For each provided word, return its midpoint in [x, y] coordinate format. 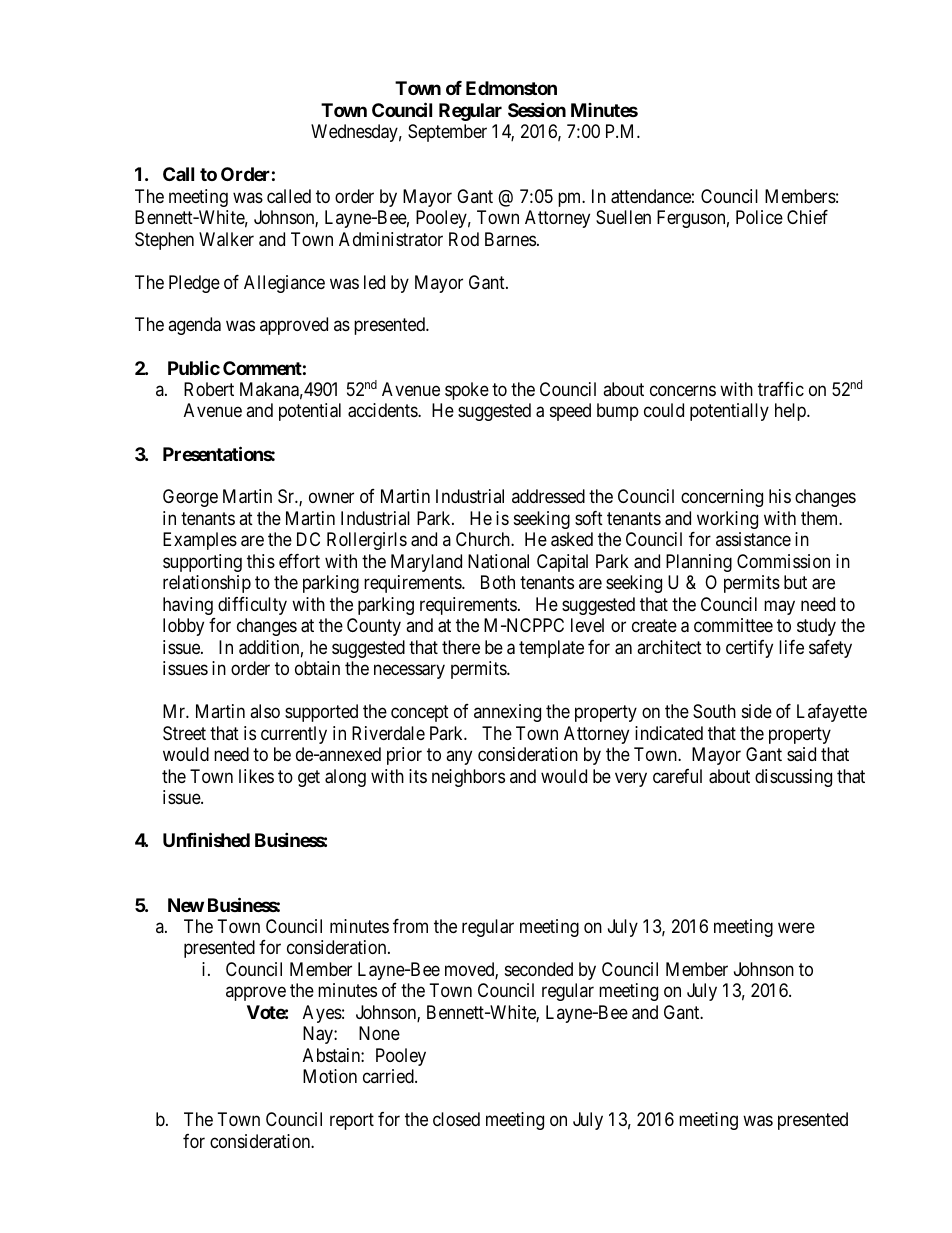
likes [256, 776]
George [190, 498]
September [447, 133]
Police [759, 217]
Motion [330, 1076]
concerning [722, 498]
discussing [793, 778]
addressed [548, 496]
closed [456, 1119]
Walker [226, 239]
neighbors [468, 778]
